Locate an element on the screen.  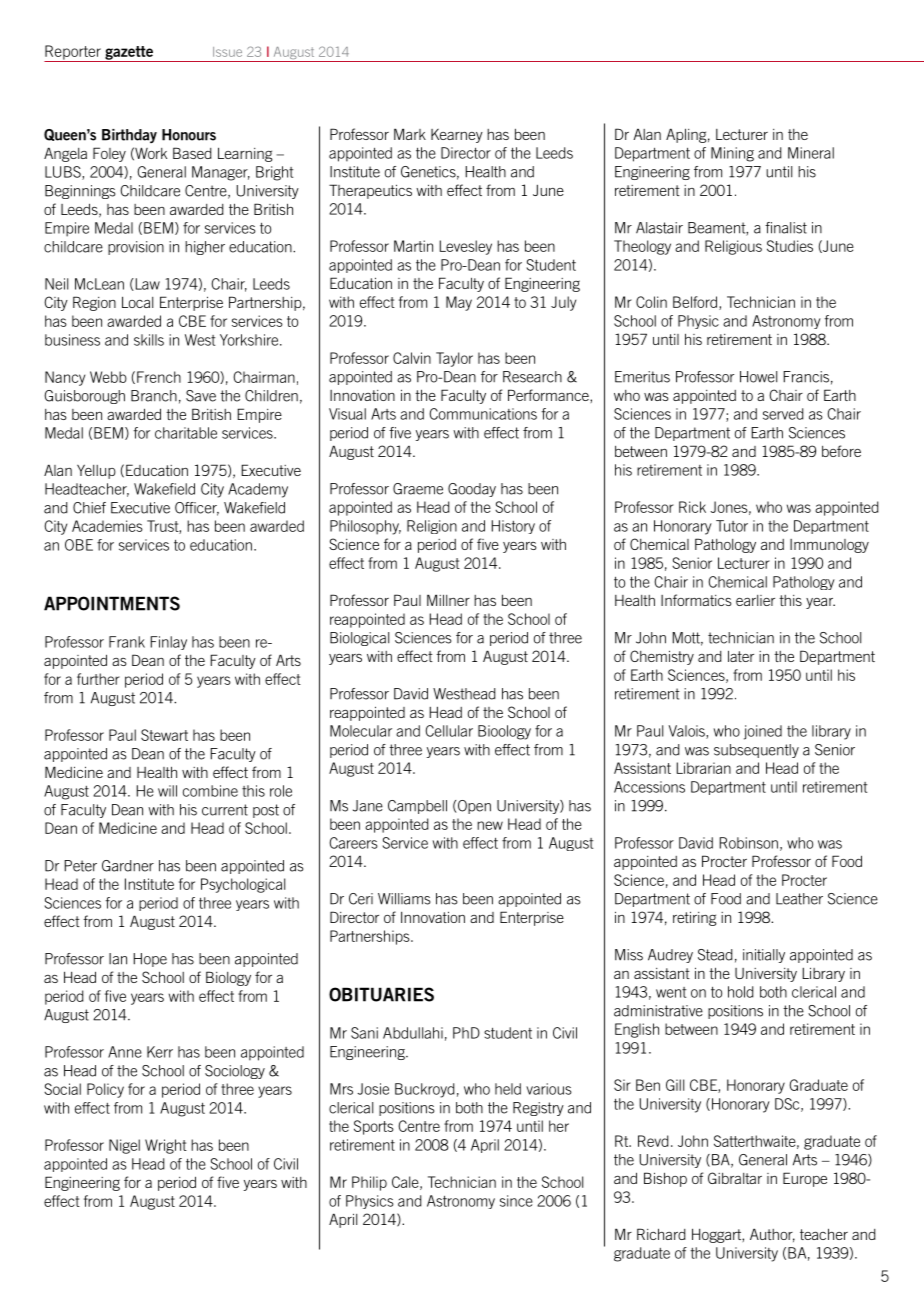
Frank is located at coordinates (127, 642).
